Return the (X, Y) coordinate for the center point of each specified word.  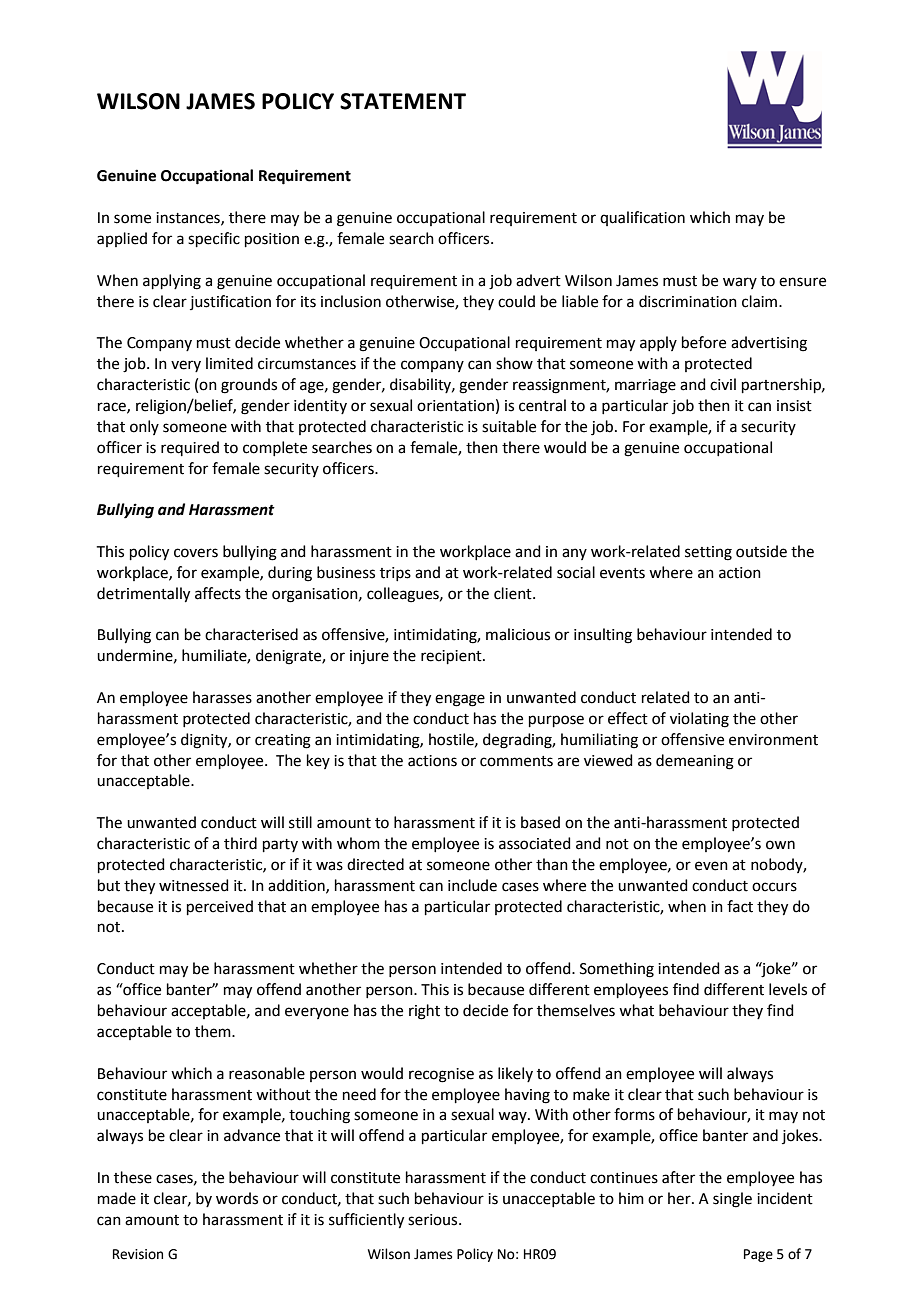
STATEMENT (403, 101)
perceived (220, 907)
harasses (222, 697)
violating (699, 720)
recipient (452, 657)
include (472, 885)
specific (214, 239)
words (237, 1198)
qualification (642, 218)
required (190, 448)
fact (740, 906)
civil (723, 384)
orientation (455, 406)
